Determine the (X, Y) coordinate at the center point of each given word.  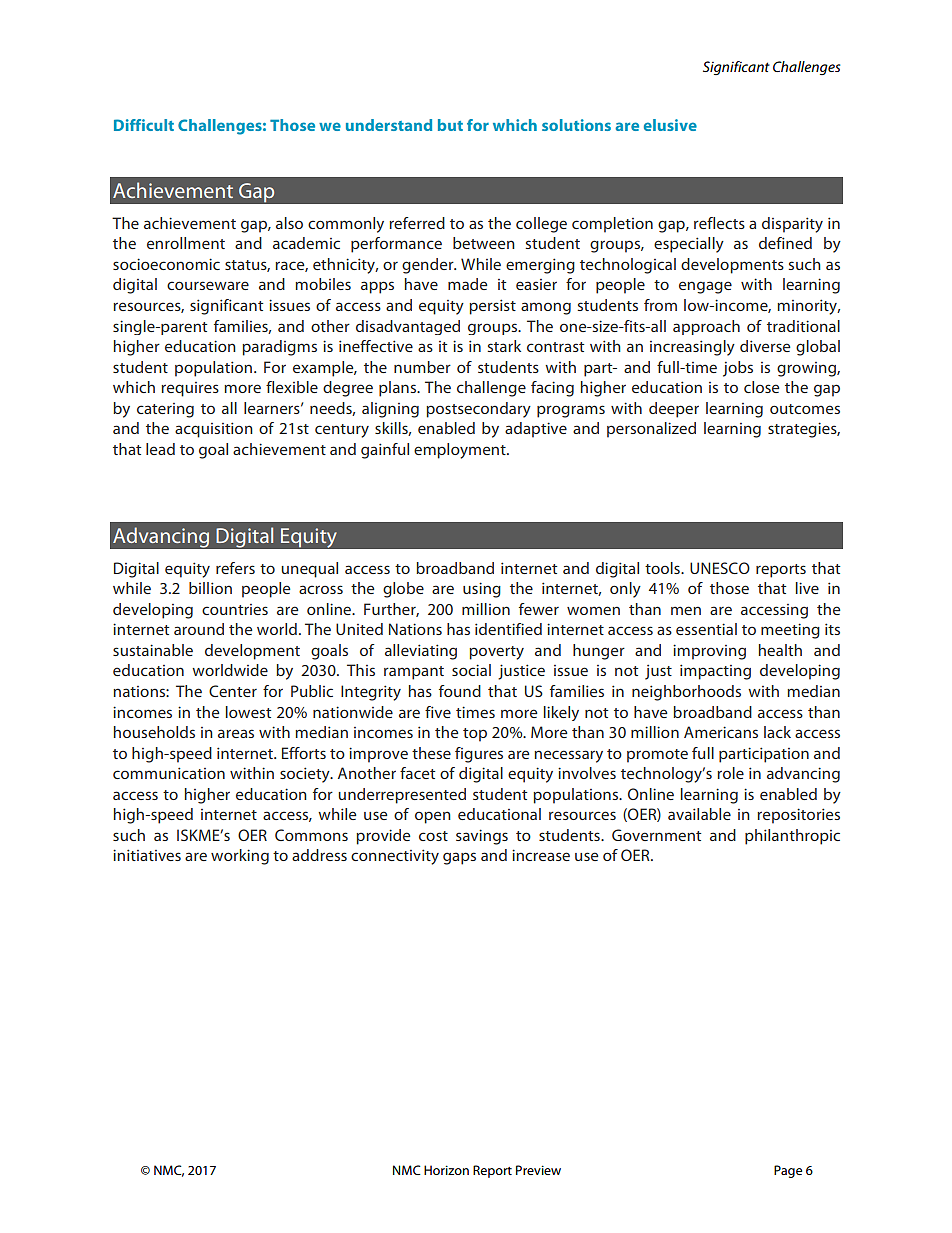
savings (482, 837)
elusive (670, 125)
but (450, 125)
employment (461, 451)
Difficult (144, 125)
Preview (538, 1170)
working (240, 857)
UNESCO (720, 568)
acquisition (214, 430)
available (699, 814)
